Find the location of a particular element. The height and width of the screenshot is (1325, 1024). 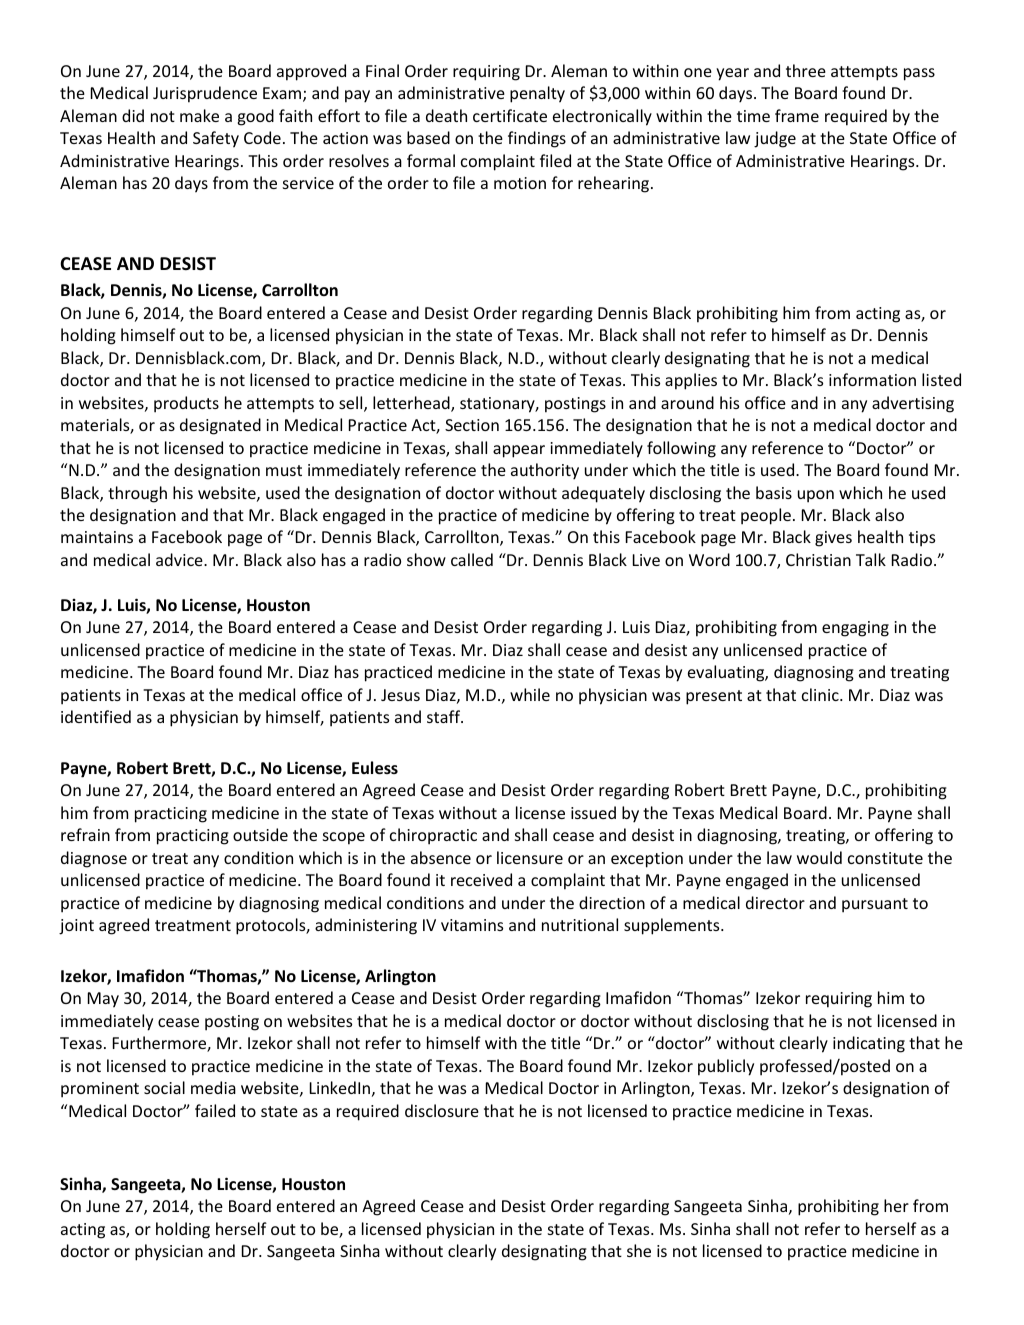

certificate is located at coordinates (510, 115).
